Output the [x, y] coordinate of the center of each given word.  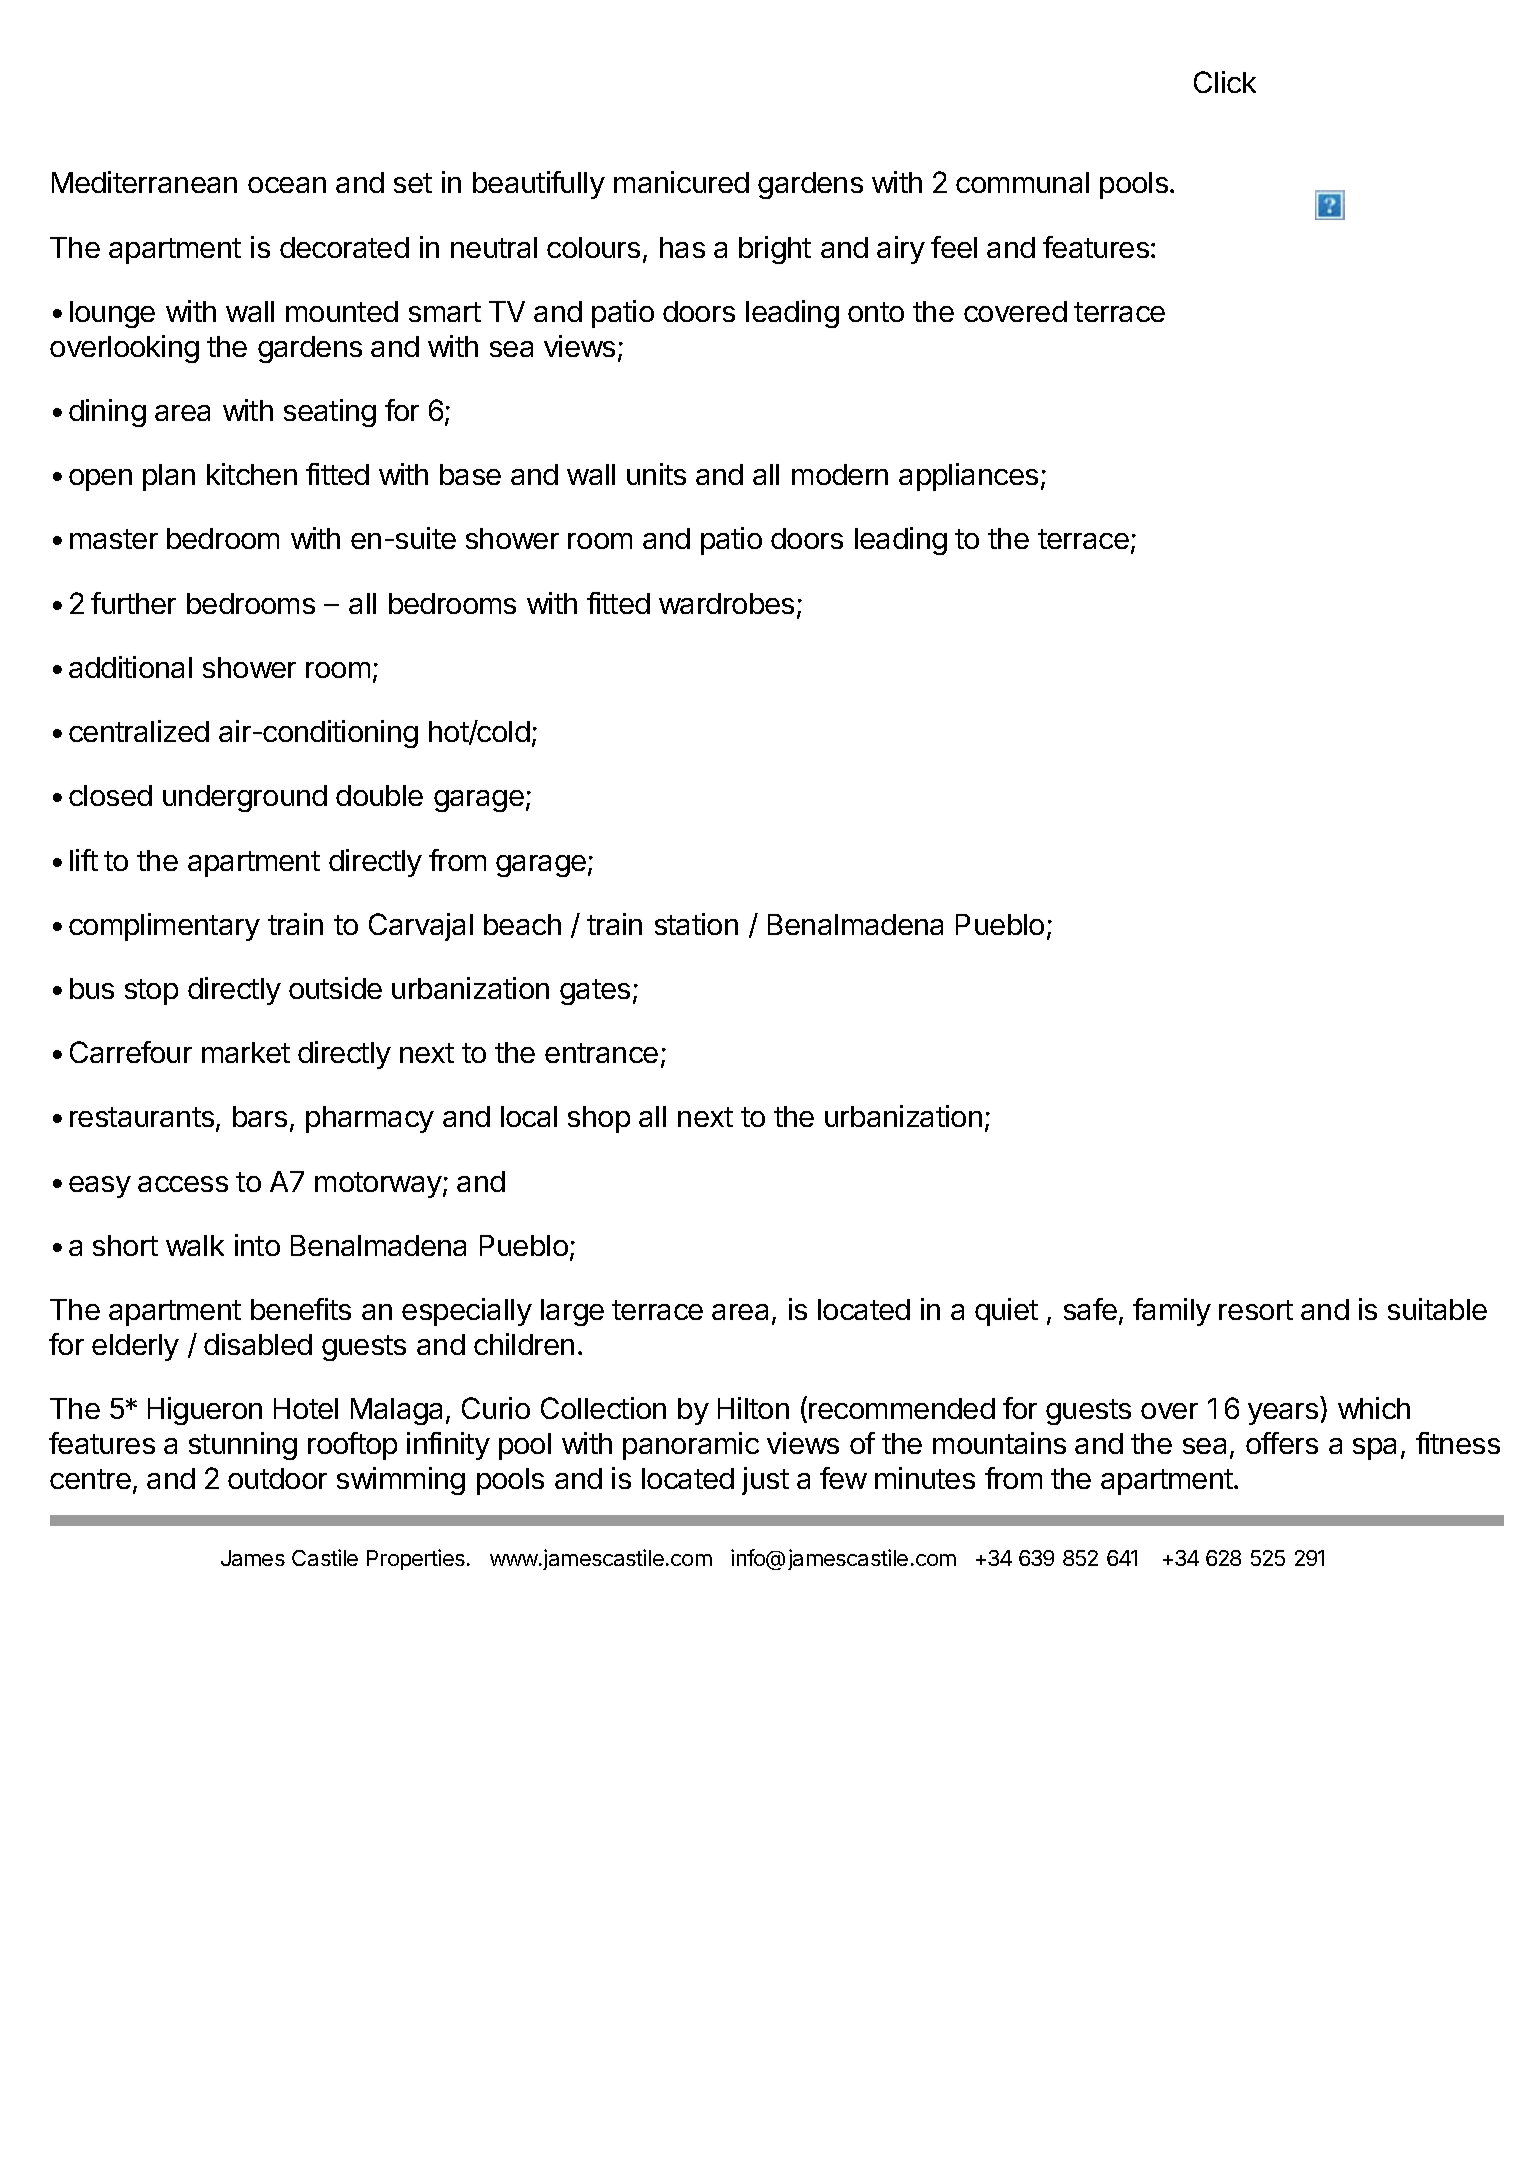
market [246, 1052]
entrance [601, 1053]
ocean [287, 185]
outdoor [277, 1478]
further [133, 603]
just [765, 1481]
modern [840, 474]
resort [1256, 1310]
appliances [968, 477]
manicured [681, 182]
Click [1225, 82]
